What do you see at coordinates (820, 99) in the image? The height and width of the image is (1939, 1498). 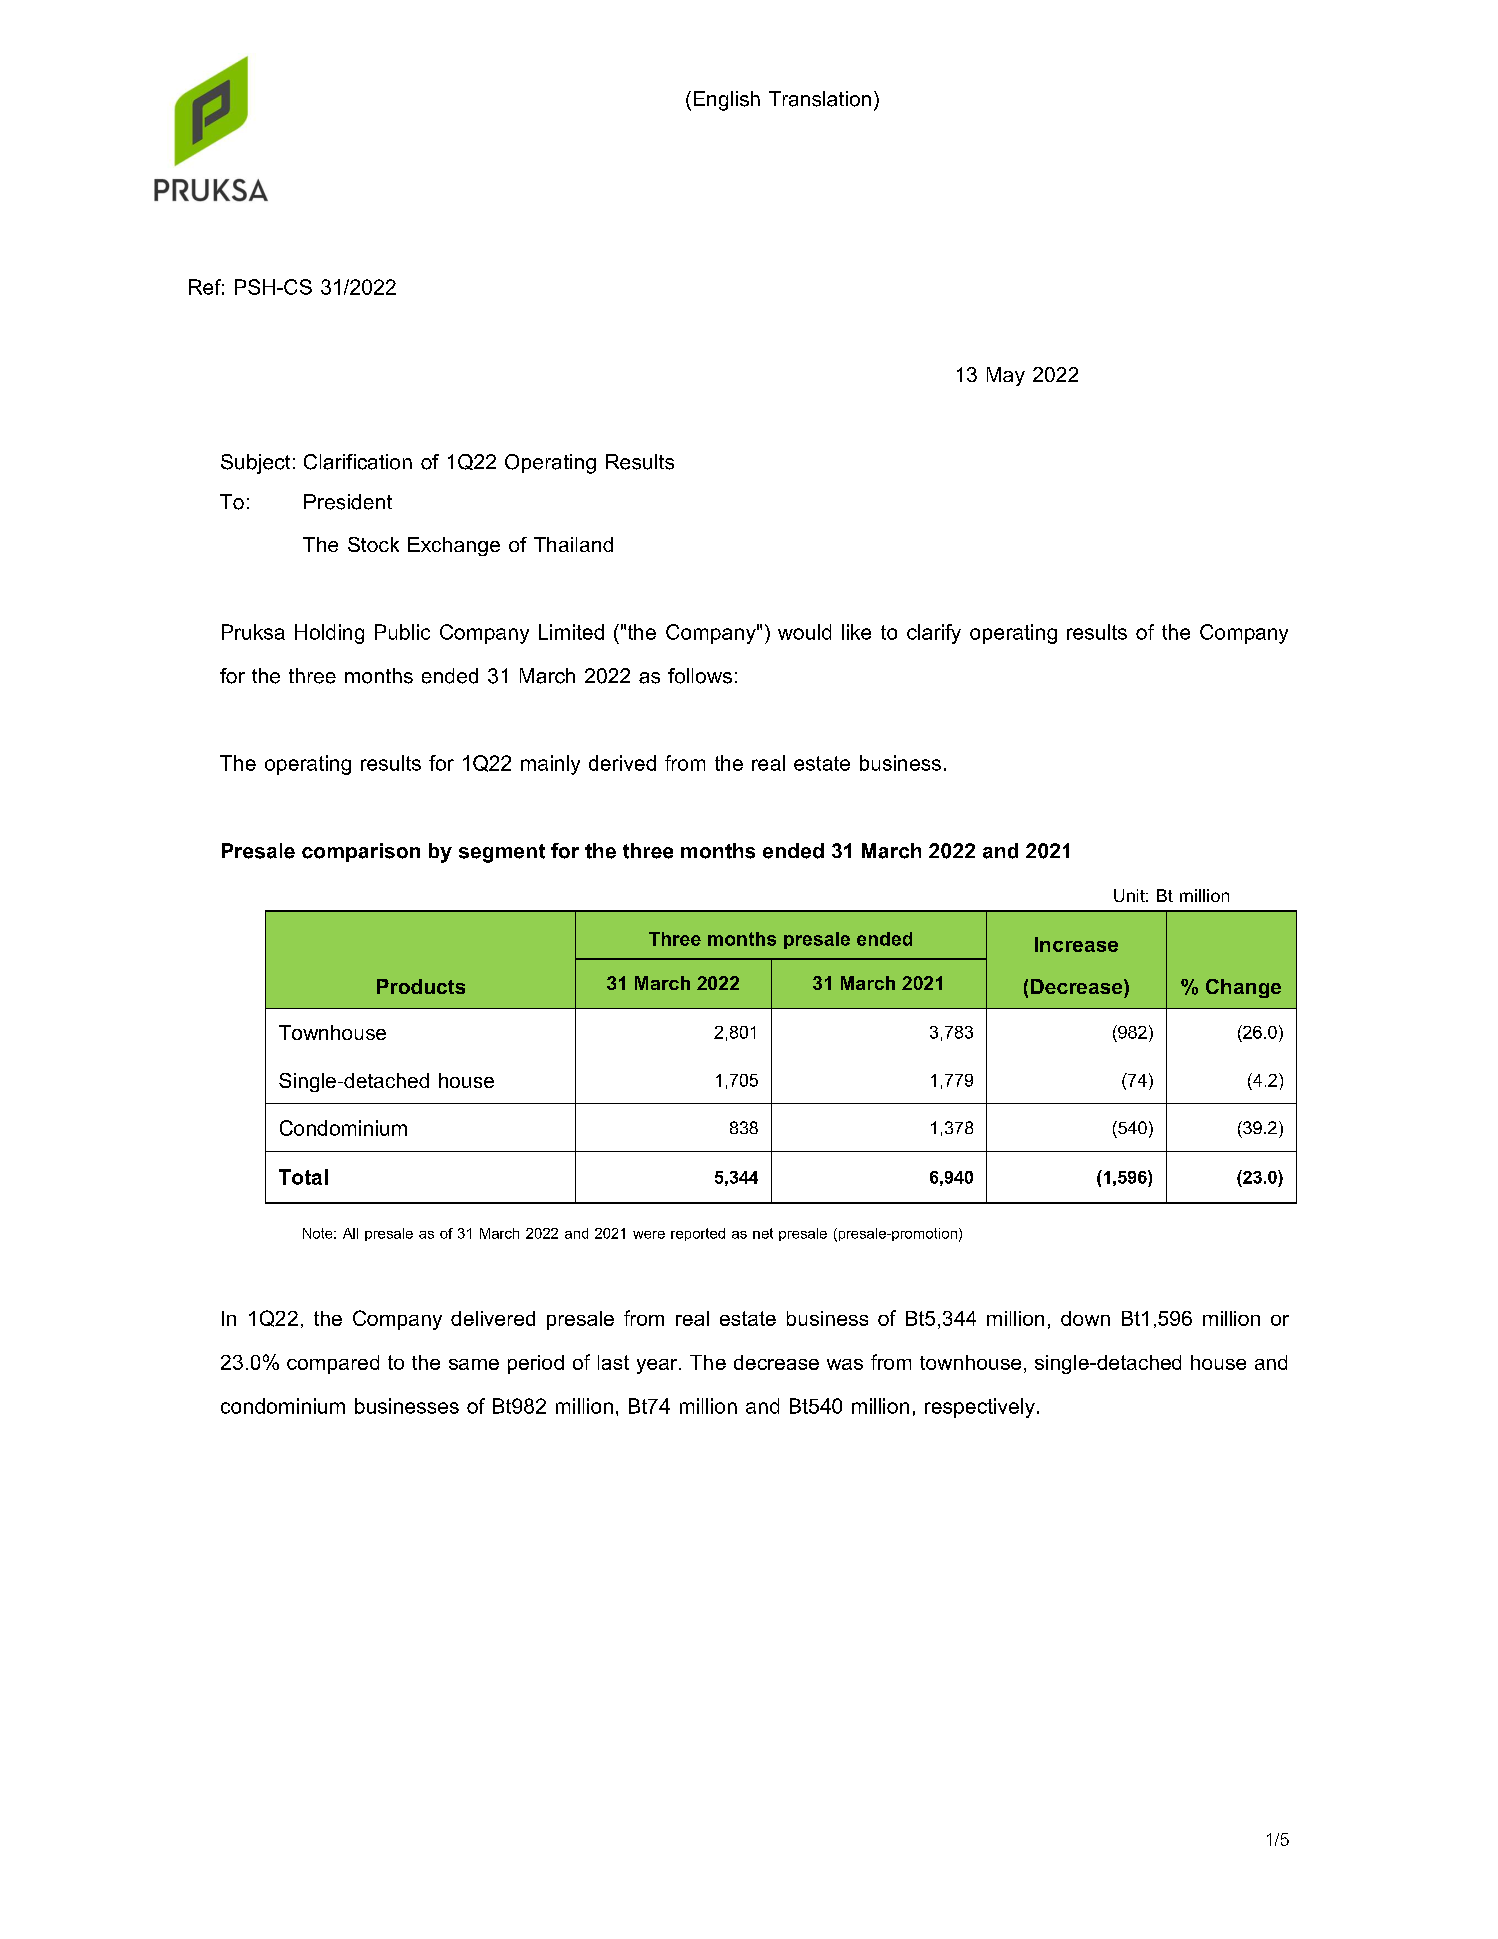 I see `Translation` at bounding box center [820, 99].
